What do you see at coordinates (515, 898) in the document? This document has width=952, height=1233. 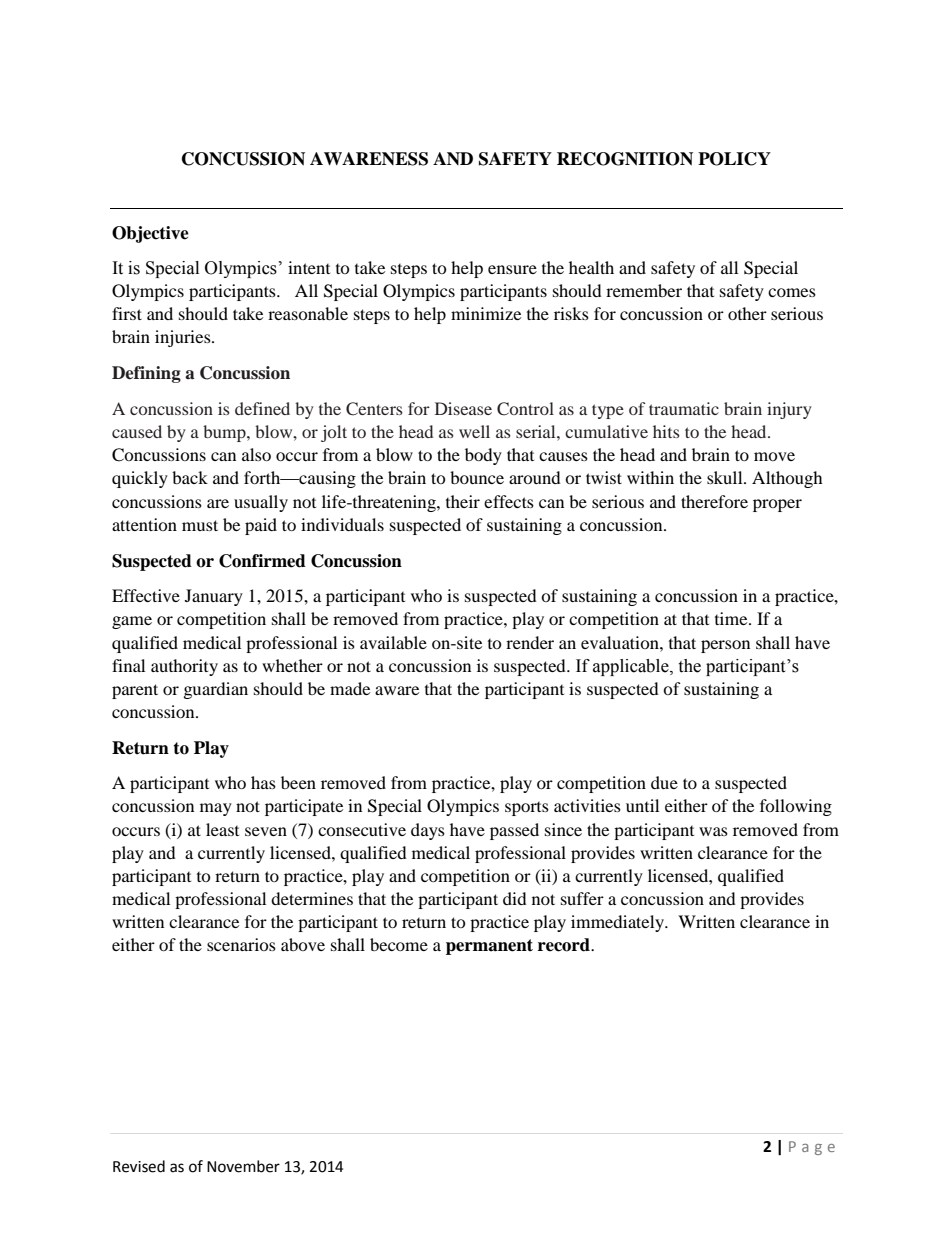 I see `did` at bounding box center [515, 898].
